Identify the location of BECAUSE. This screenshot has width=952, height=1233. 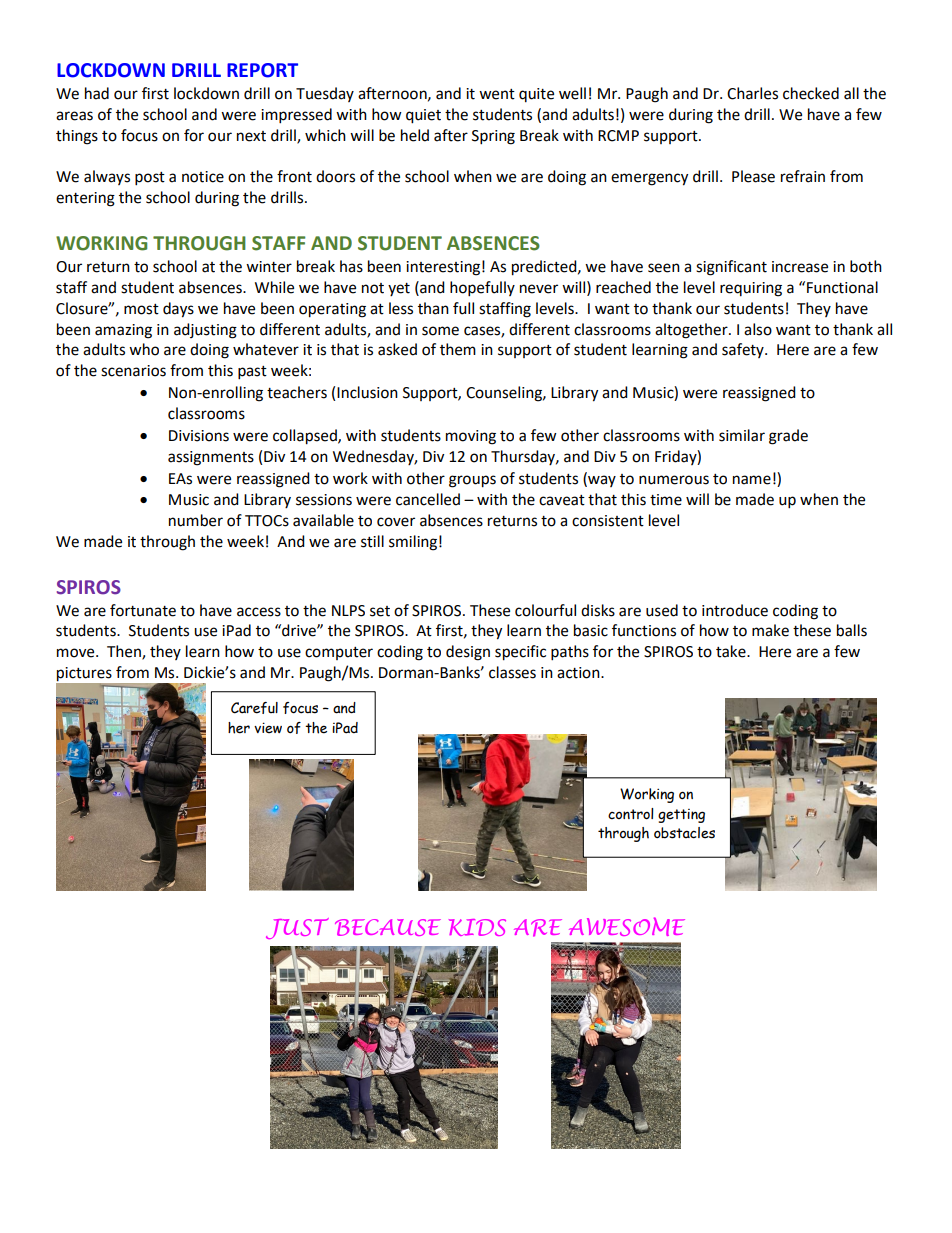
(388, 927).
